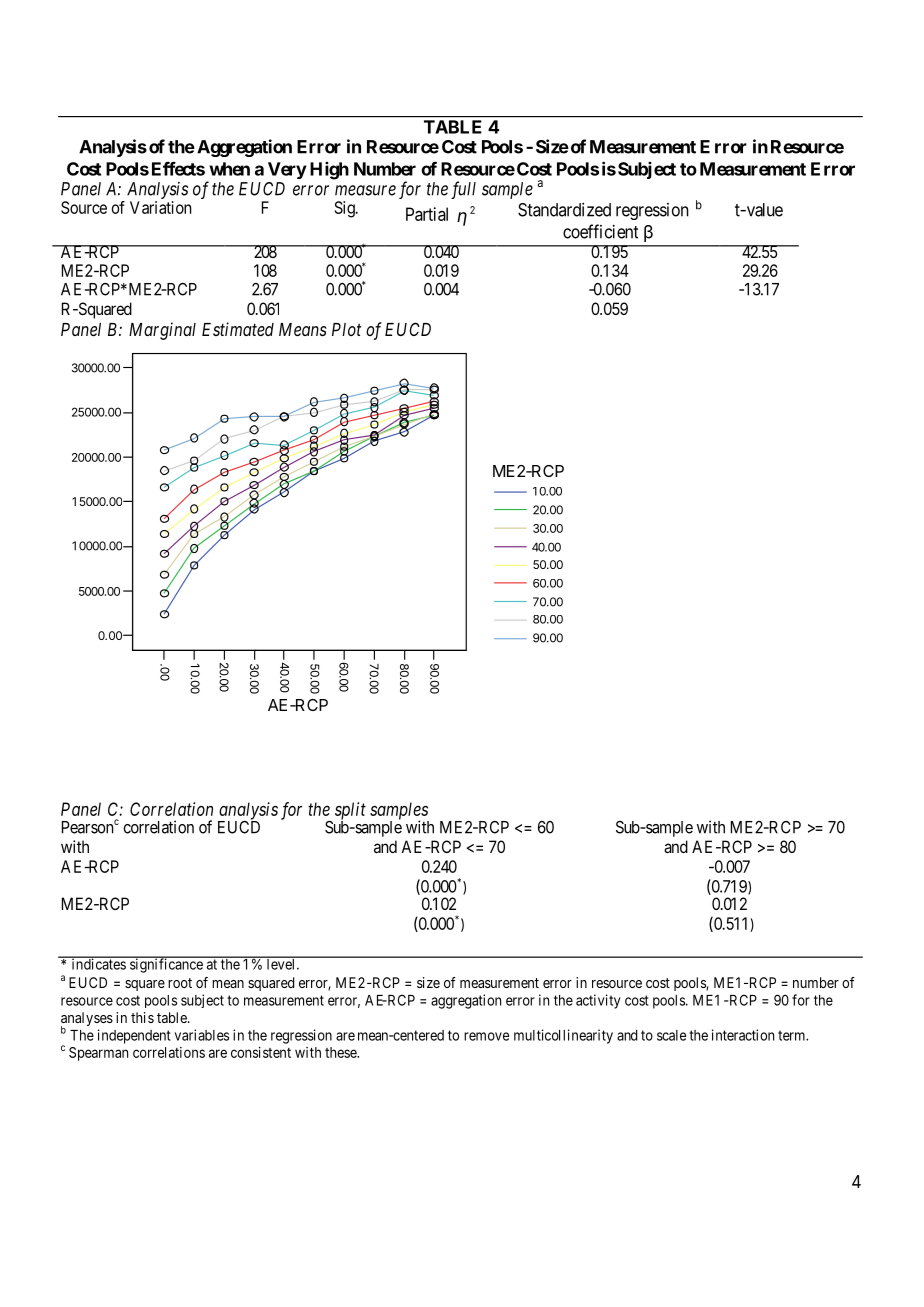 This image has height=1307, width=924. What do you see at coordinates (142, 1017) in the image?
I see `this` at bounding box center [142, 1017].
